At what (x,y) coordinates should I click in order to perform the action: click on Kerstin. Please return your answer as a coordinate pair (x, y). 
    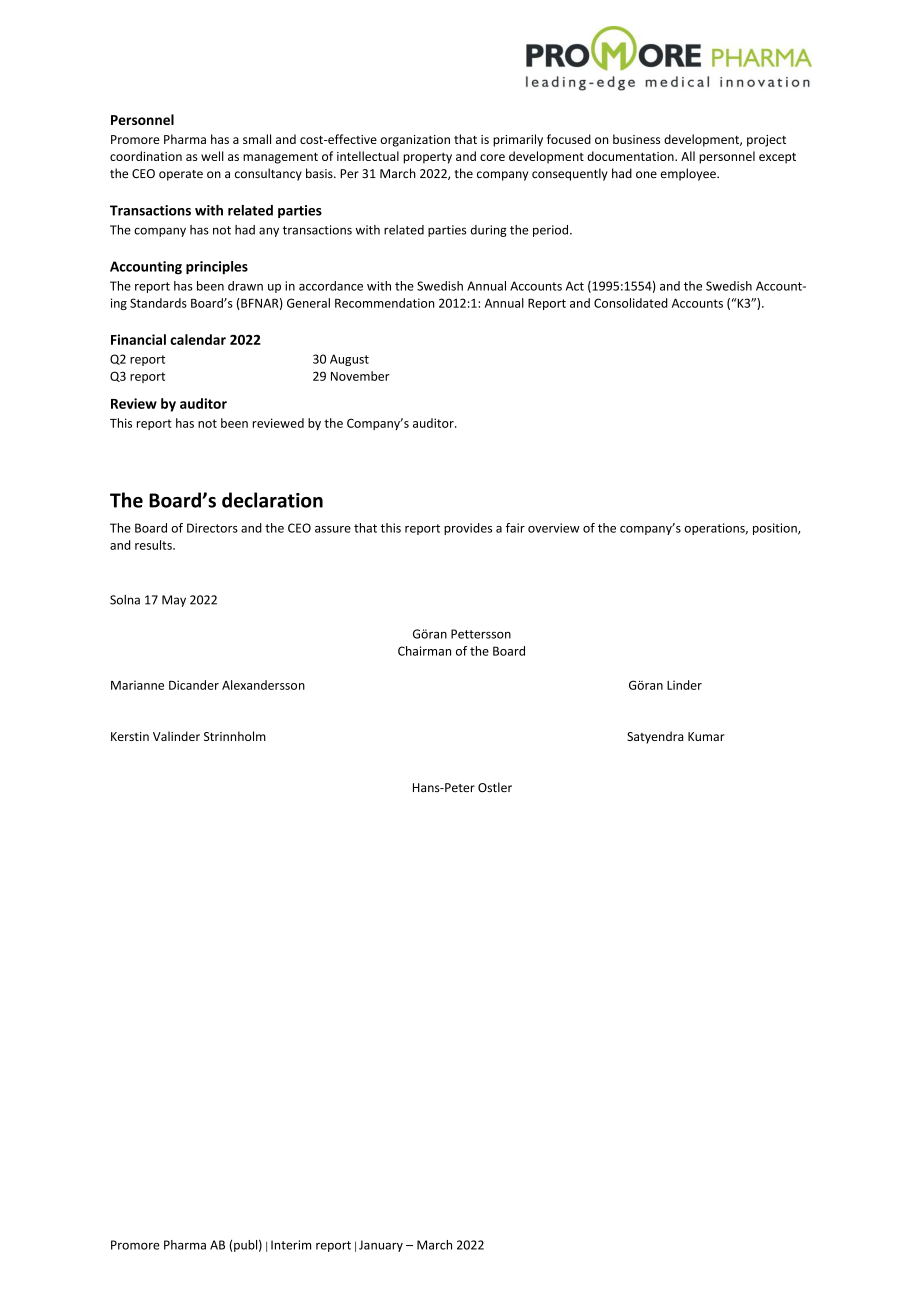
    Looking at the image, I should click on (130, 736).
